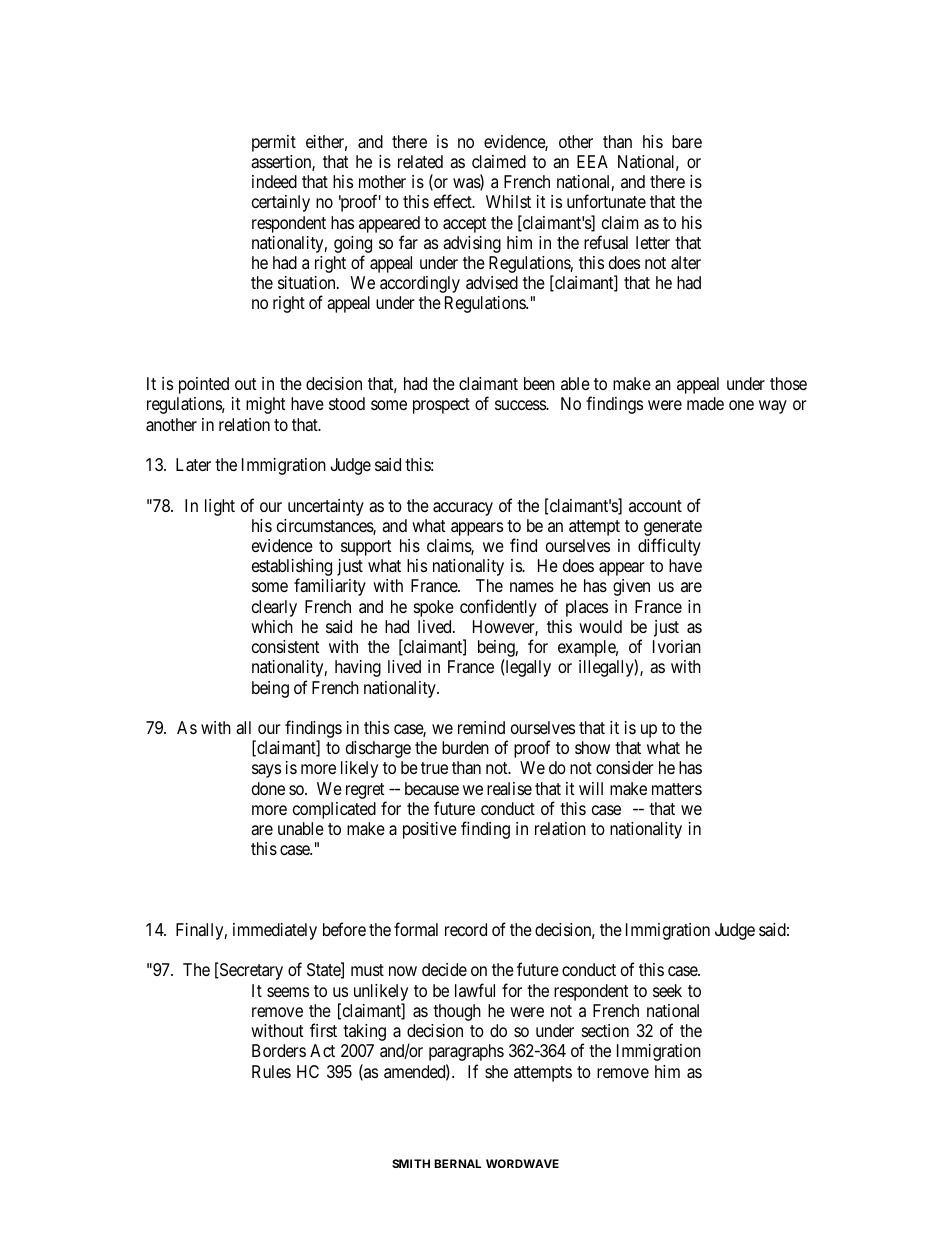 The width and height of the document is (952, 1233). Describe the element at coordinates (631, 587) in the document. I see `given` at that location.
